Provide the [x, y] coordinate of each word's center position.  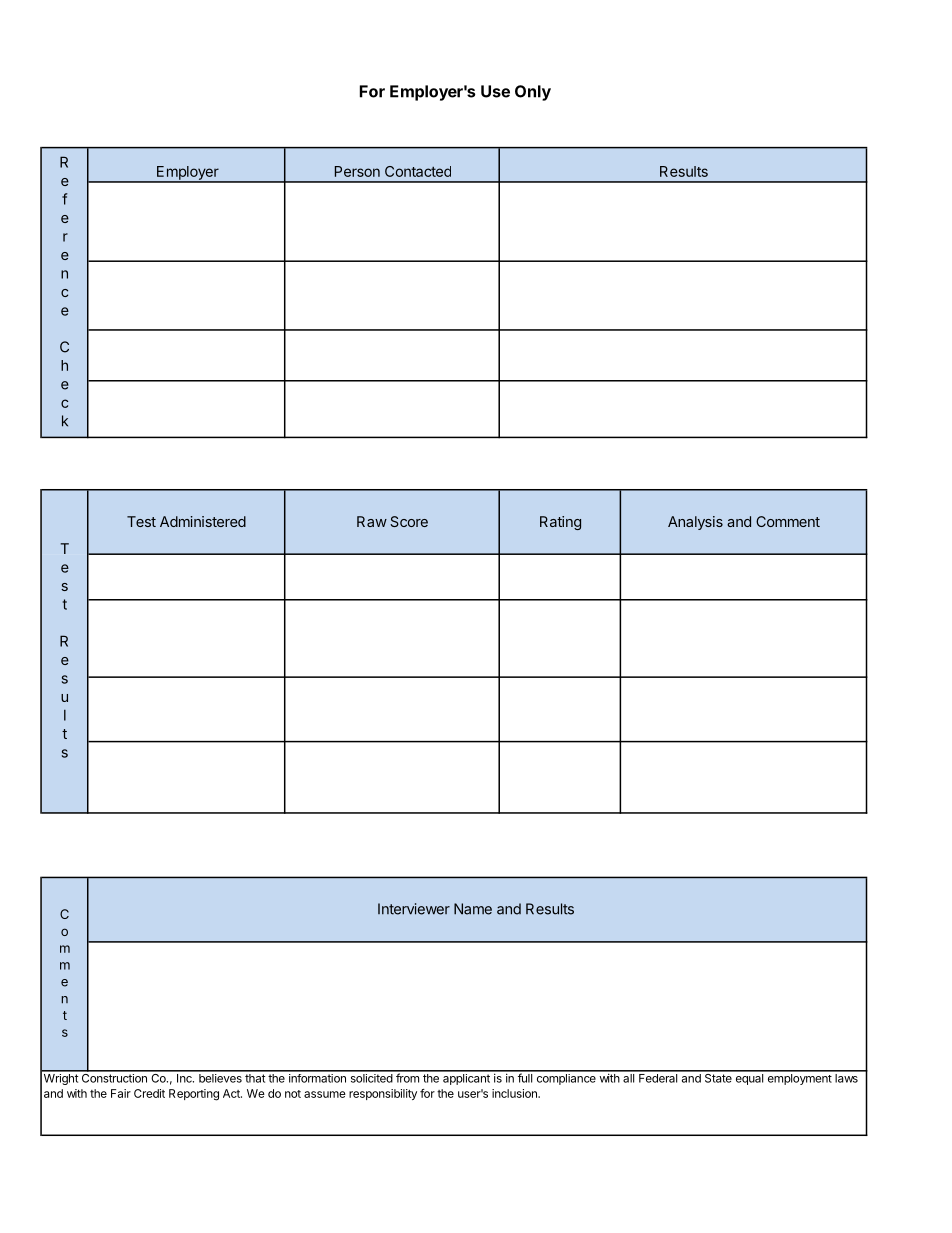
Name [473, 909]
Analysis [695, 523]
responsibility [383, 1094]
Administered [203, 521]
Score [409, 521]
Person [357, 171]
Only [533, 93]
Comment [788, 521]
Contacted [418, 171]
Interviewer [414, 909]
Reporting [194, 1095]
